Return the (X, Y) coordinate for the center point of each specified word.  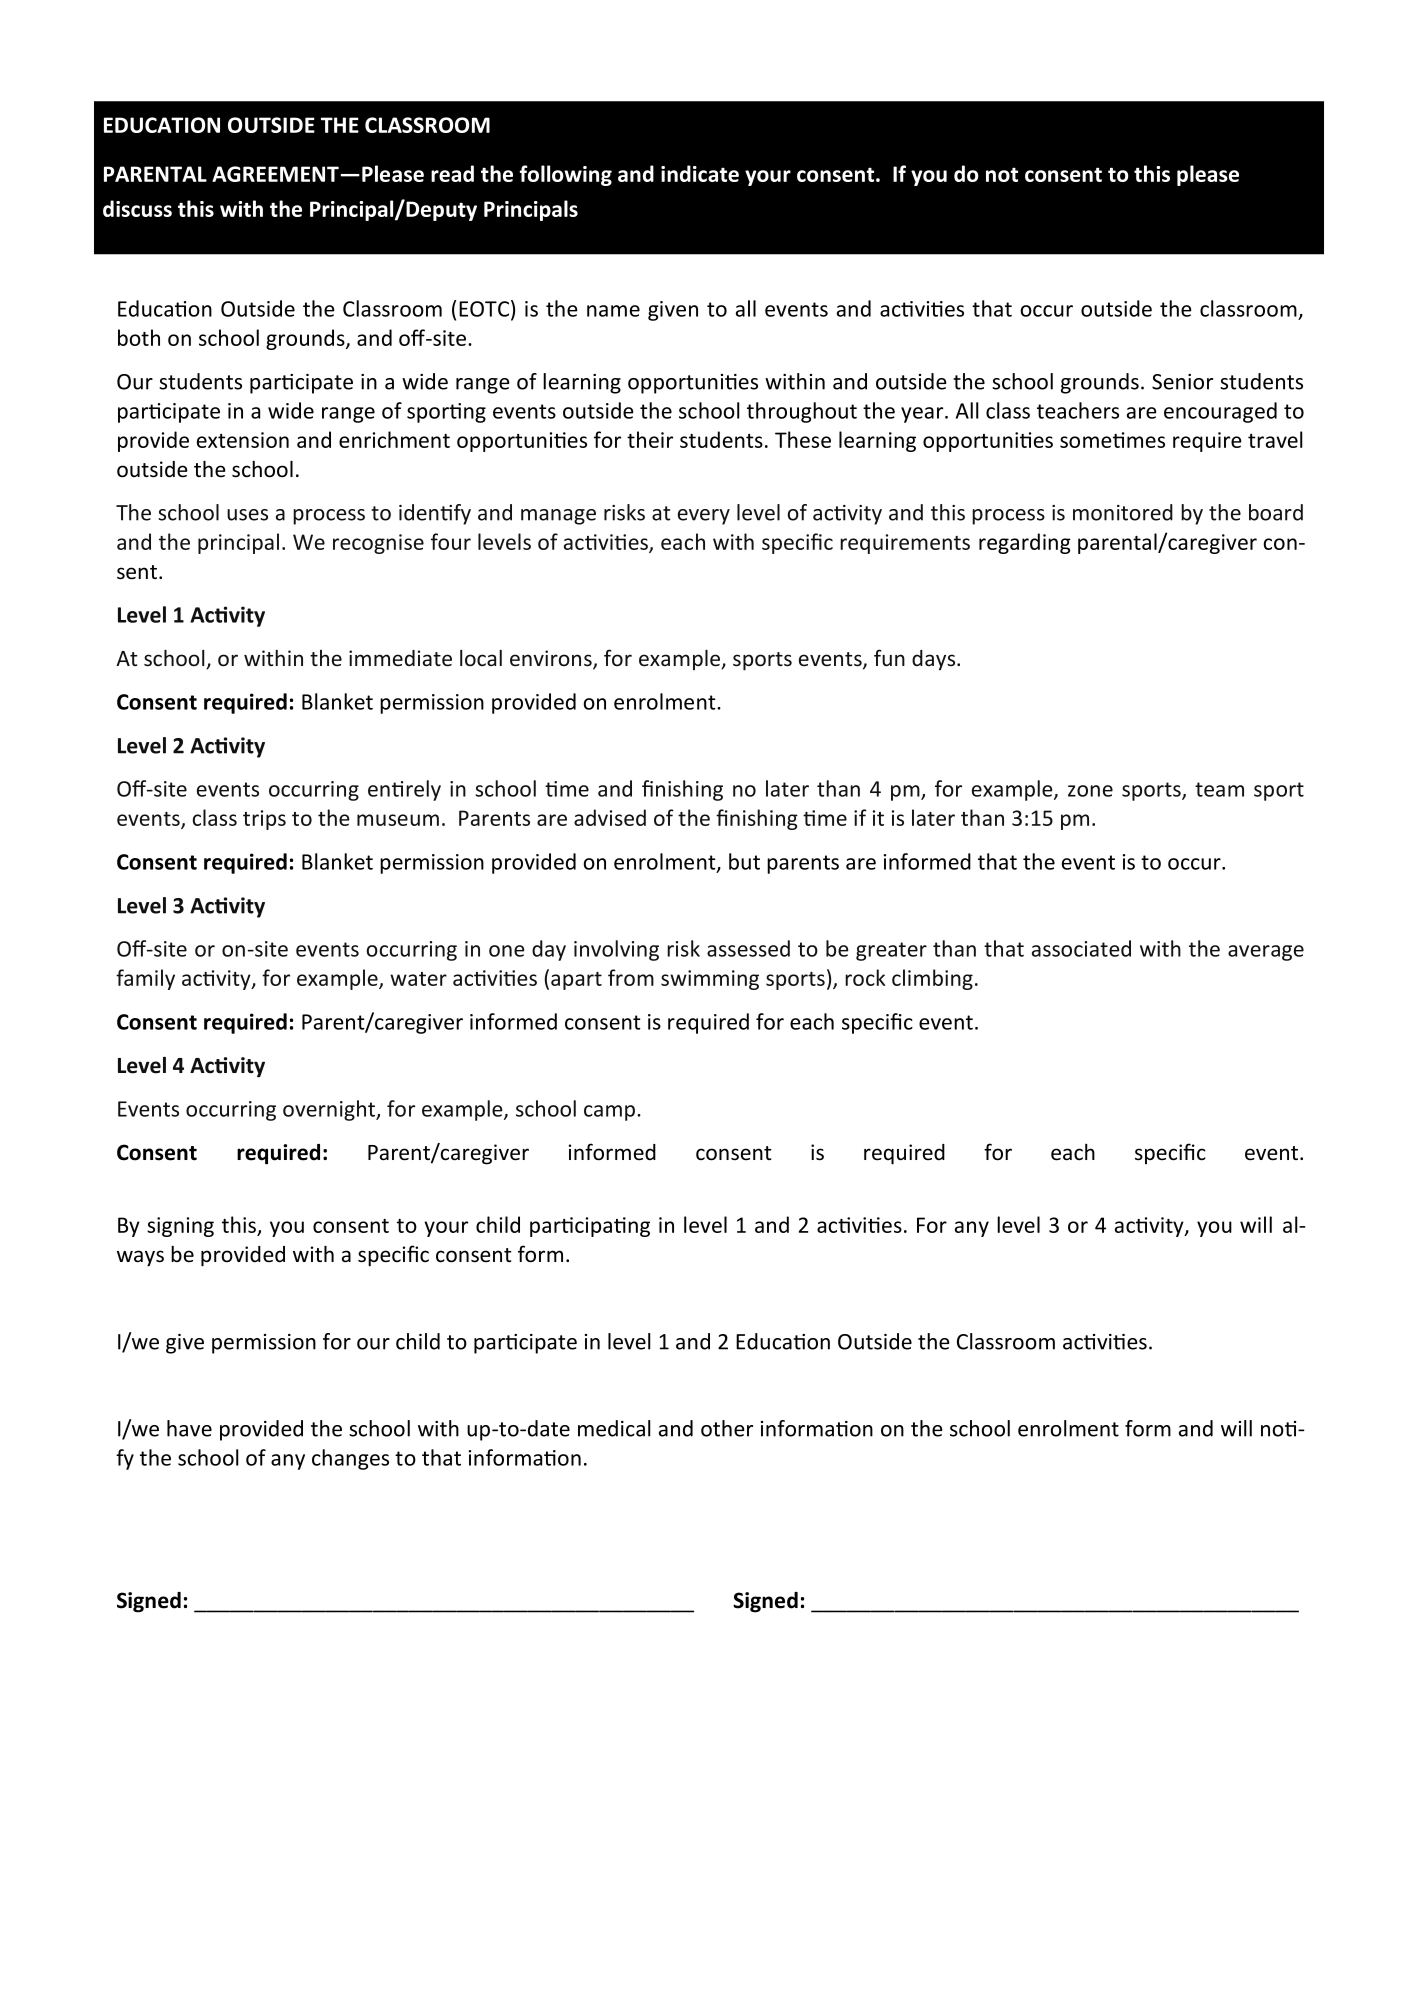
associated (1081, 948)
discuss (137, 208)
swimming (710, 980)
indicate (700, 173)
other (727, 1428)
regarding (1025, 543)
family (145, 979)
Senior (1182, 382)
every (704, 517)
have (189, 1428)
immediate (400, 658)
